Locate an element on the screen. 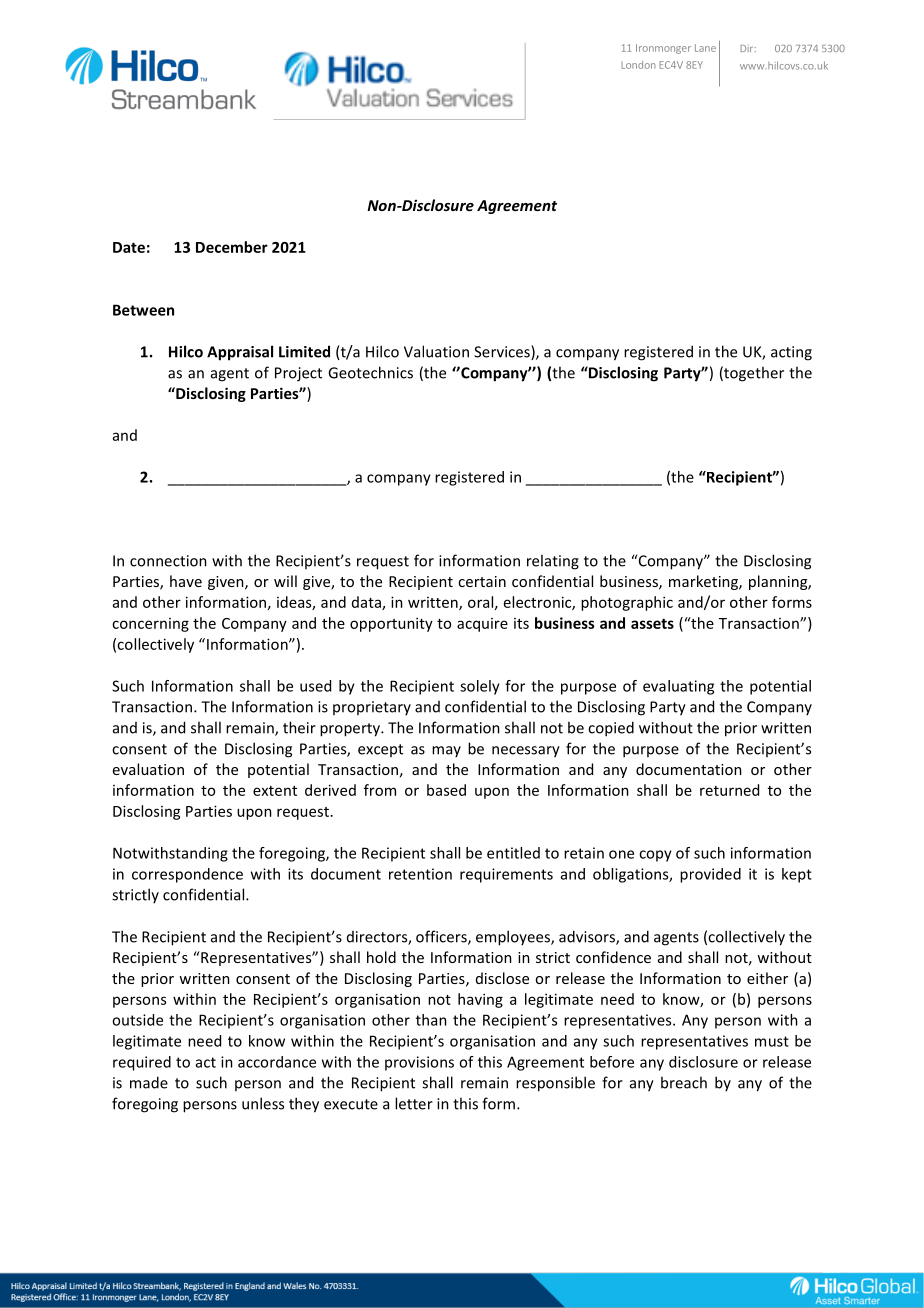 Image resolution: width=924 pixels, height=1308 pixels. December is located at coordinates (232, 247).
